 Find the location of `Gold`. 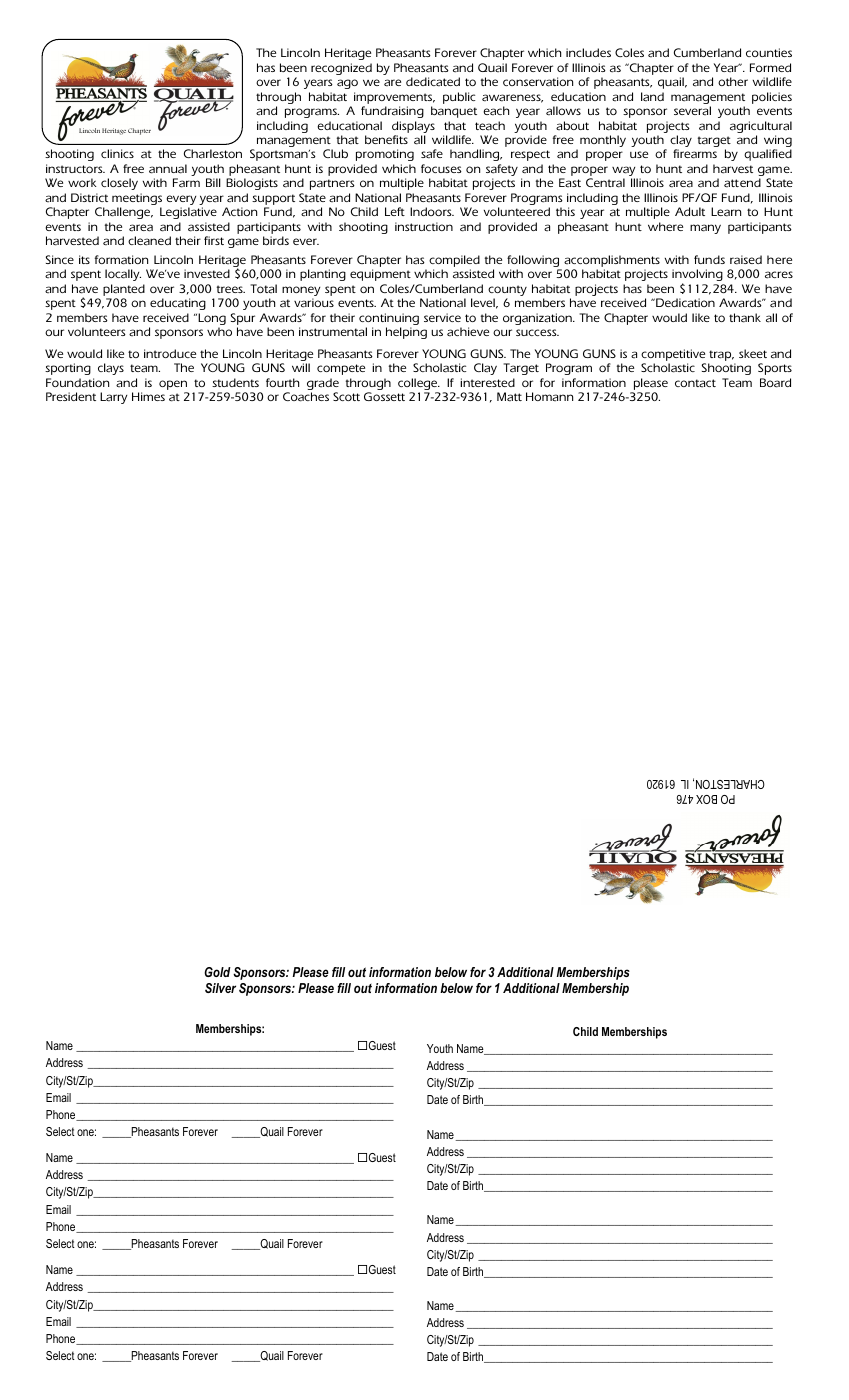

Gold is located at coordinates (217, 972).
